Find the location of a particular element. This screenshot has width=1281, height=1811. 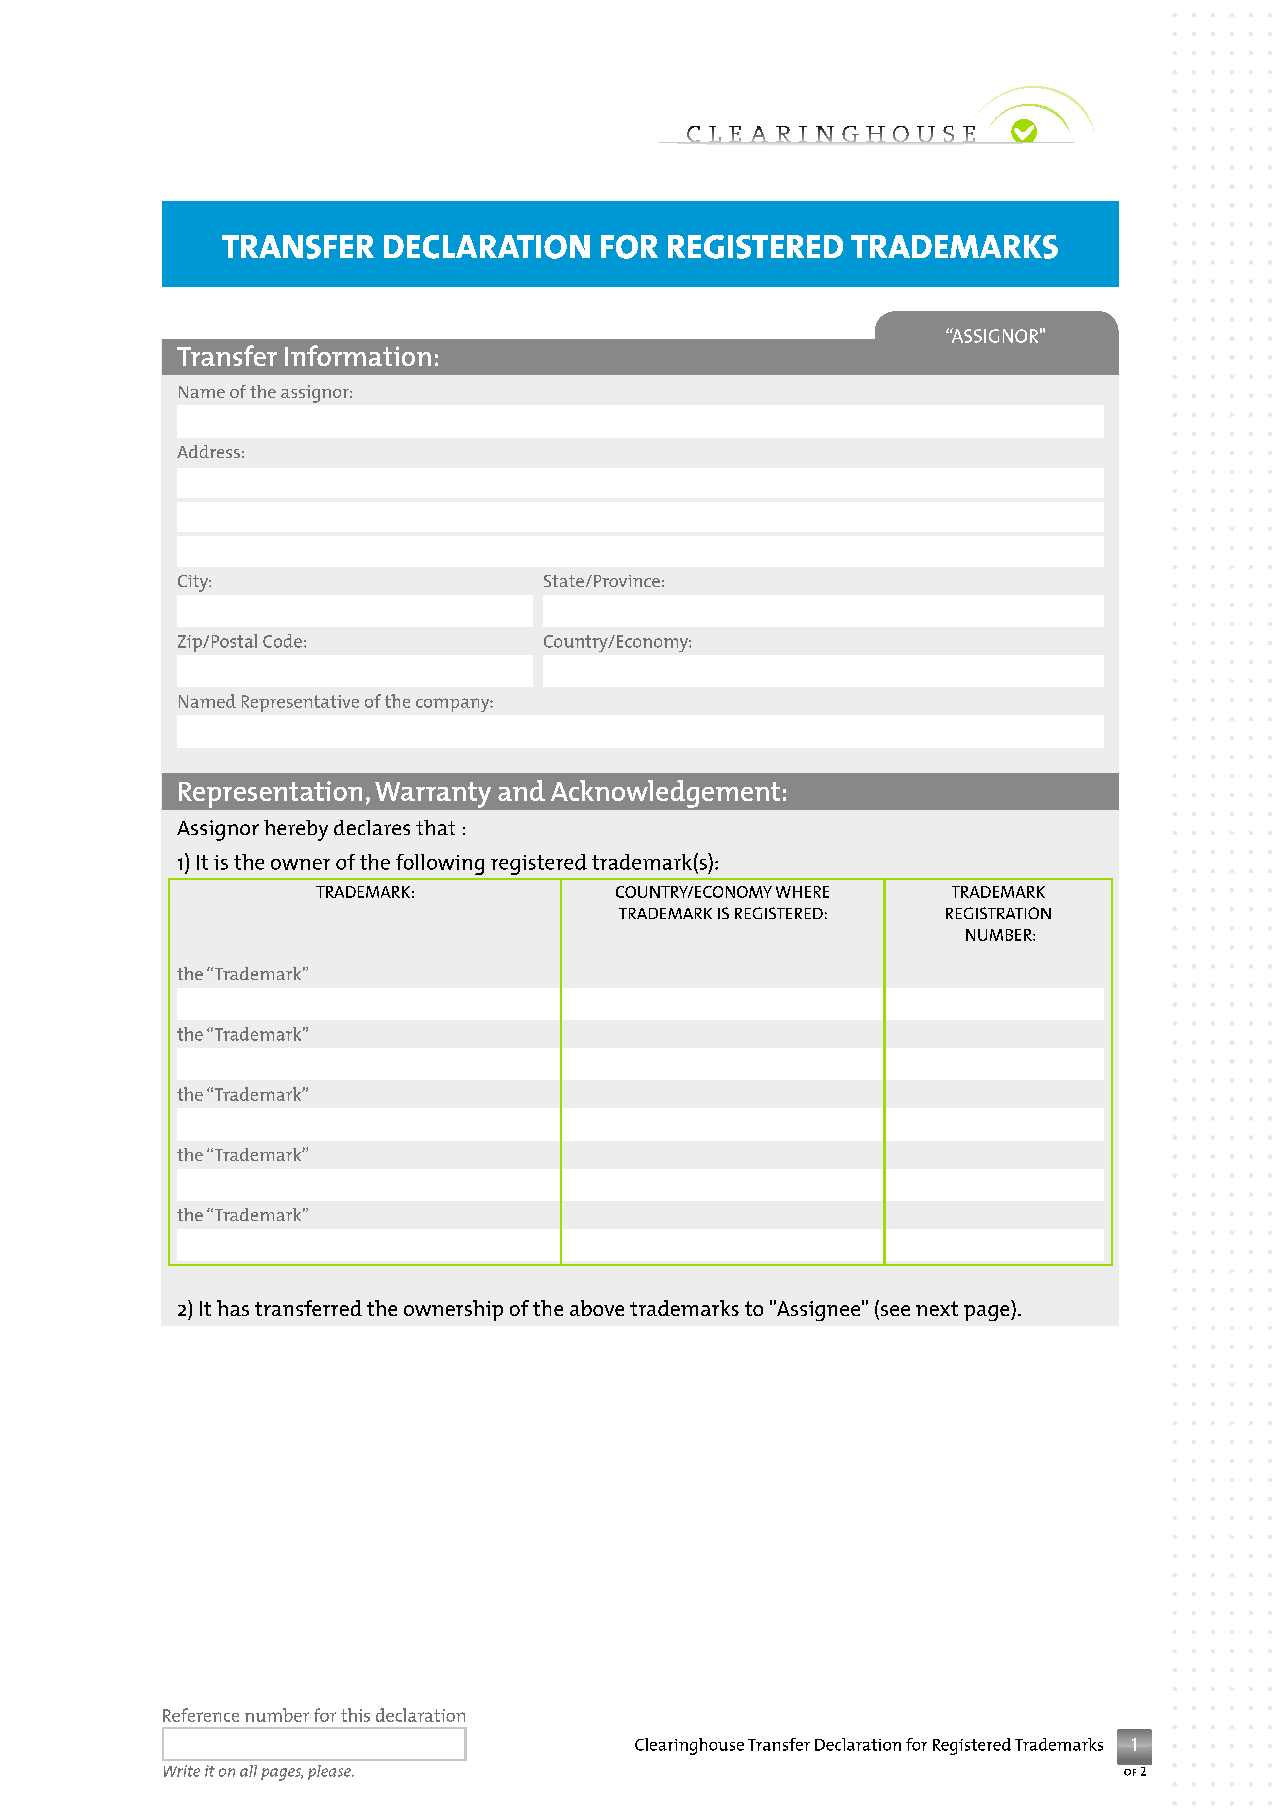

Information is located at coordinates (358, 355).
